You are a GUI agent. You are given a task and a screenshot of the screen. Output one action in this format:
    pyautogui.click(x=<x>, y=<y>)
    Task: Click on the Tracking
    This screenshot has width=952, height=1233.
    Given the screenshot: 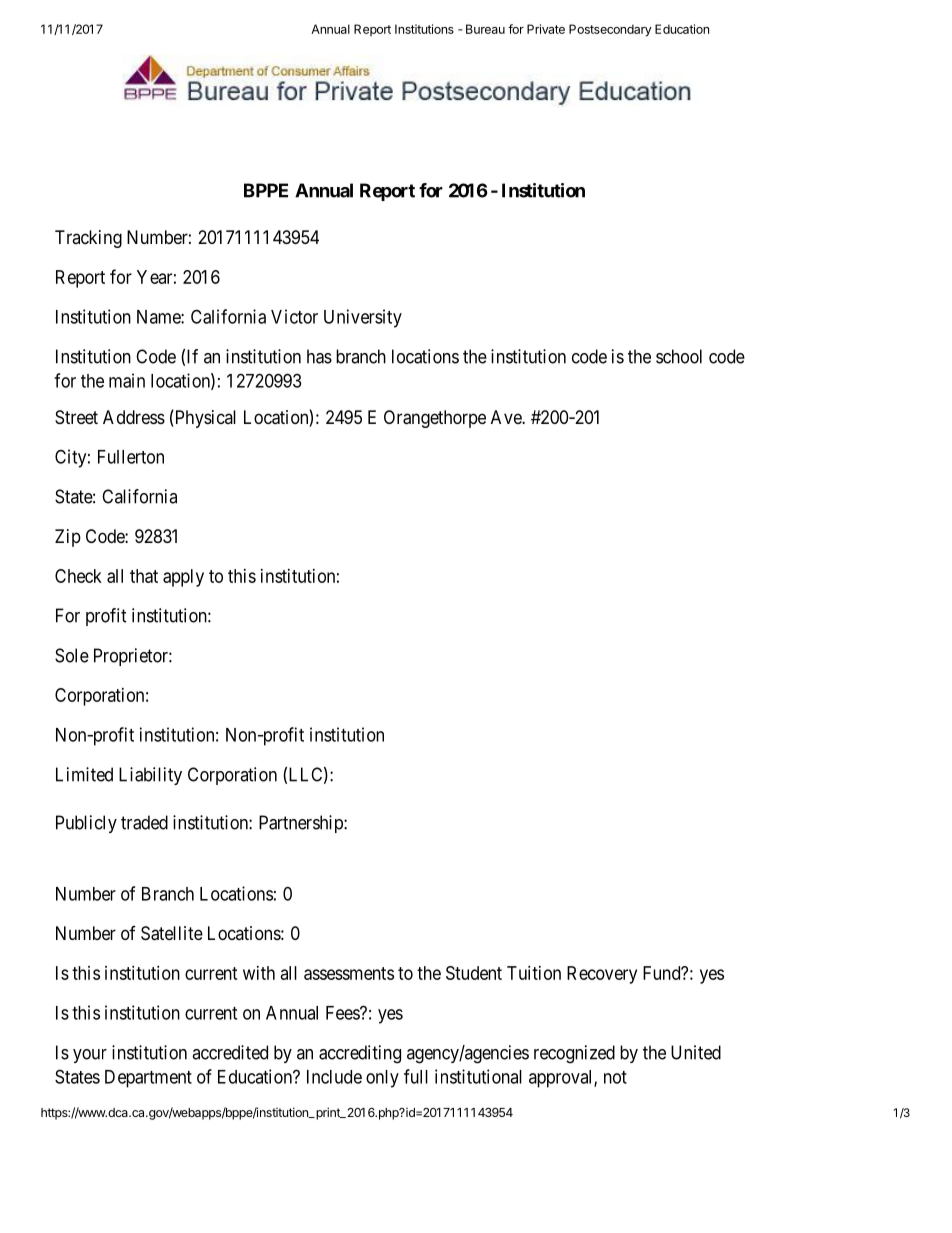 What is the action you would take?
    pyautogui.click(x=88, y=239)
